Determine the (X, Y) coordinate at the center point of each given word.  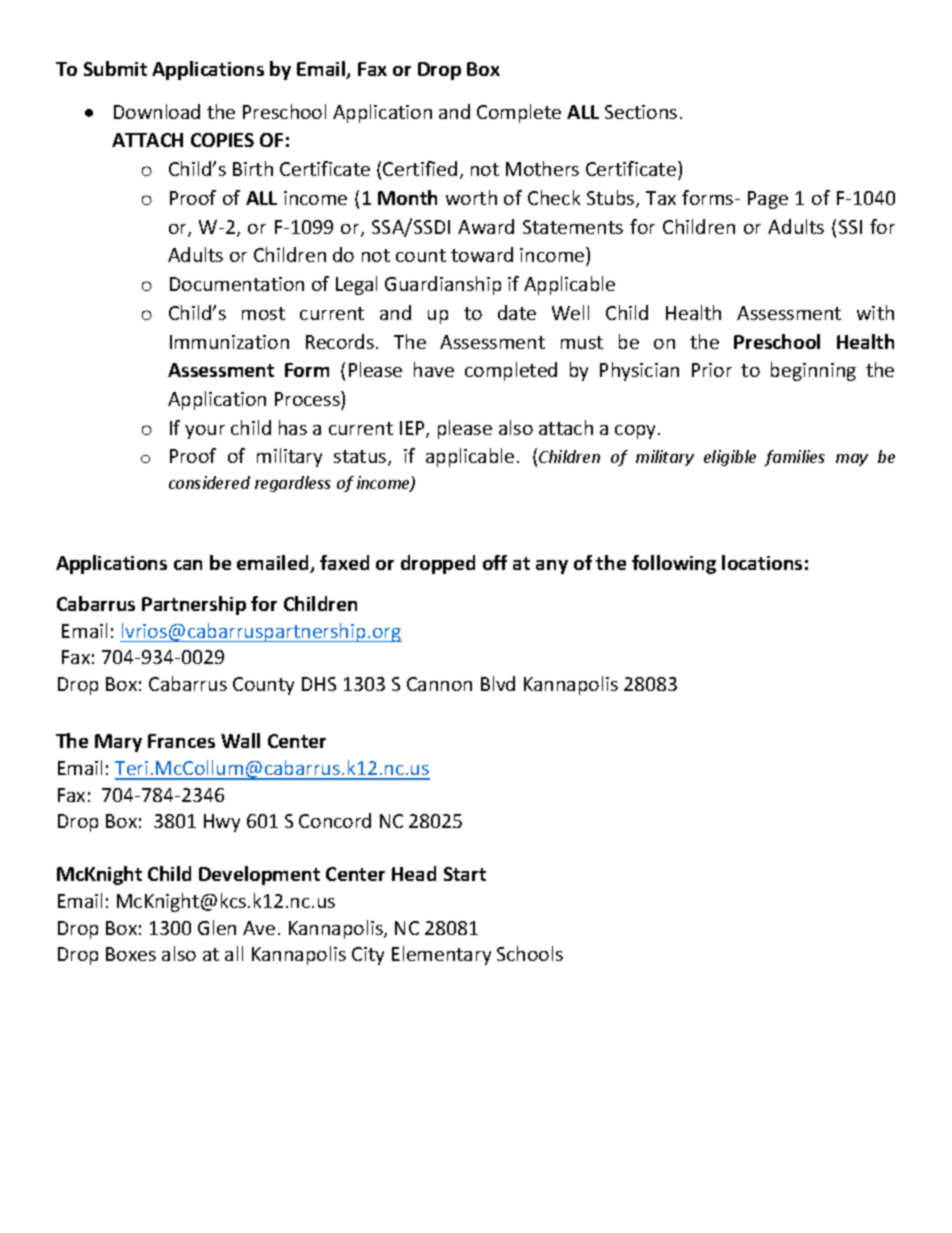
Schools (530, 953)
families (794, 458)
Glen (217, 927)
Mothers (542, 168)
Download (157, 111)
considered (209, 482)
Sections (641, 112)
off (495, 562)
